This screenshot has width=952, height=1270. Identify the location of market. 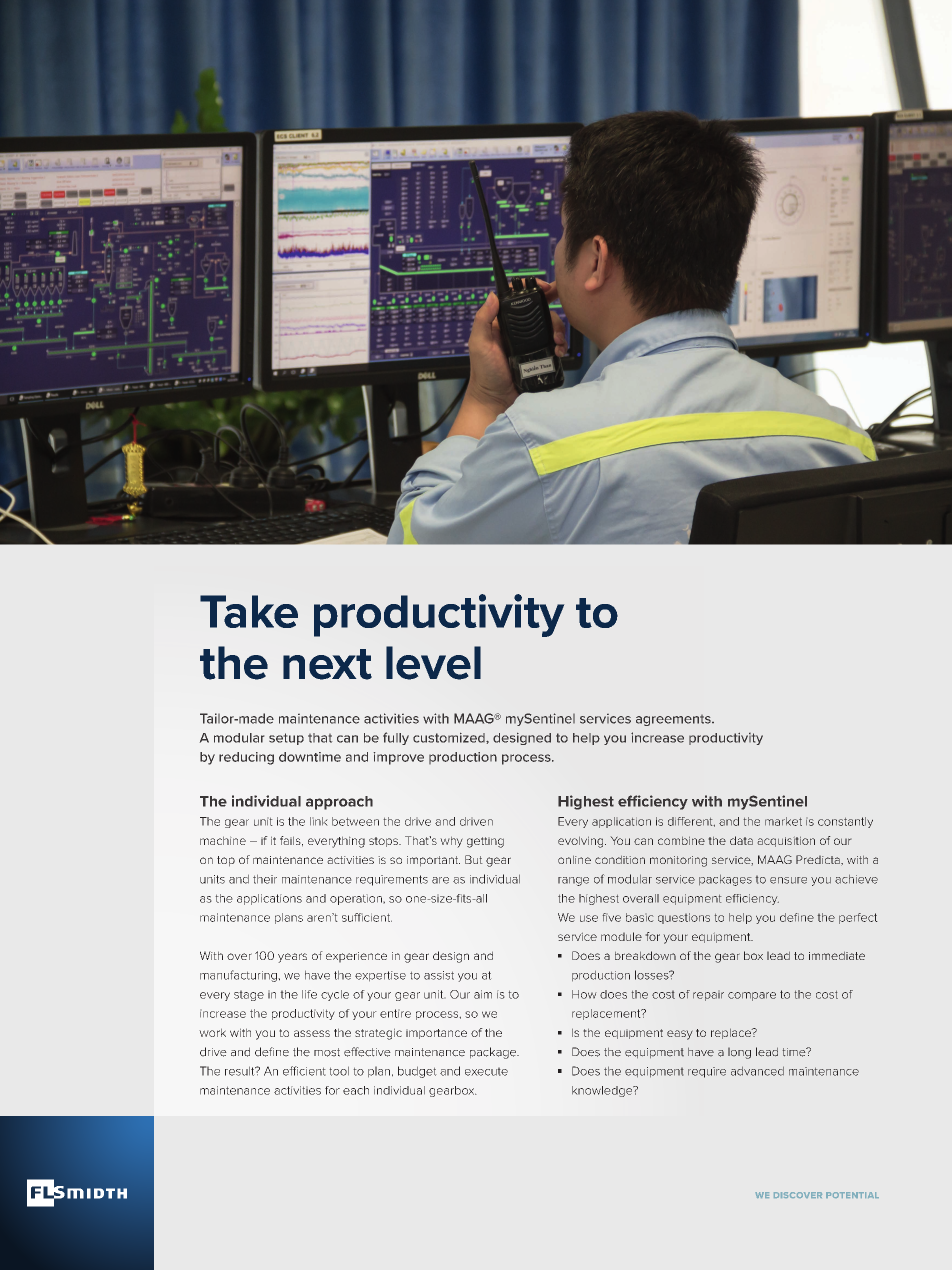
(783, 821).
